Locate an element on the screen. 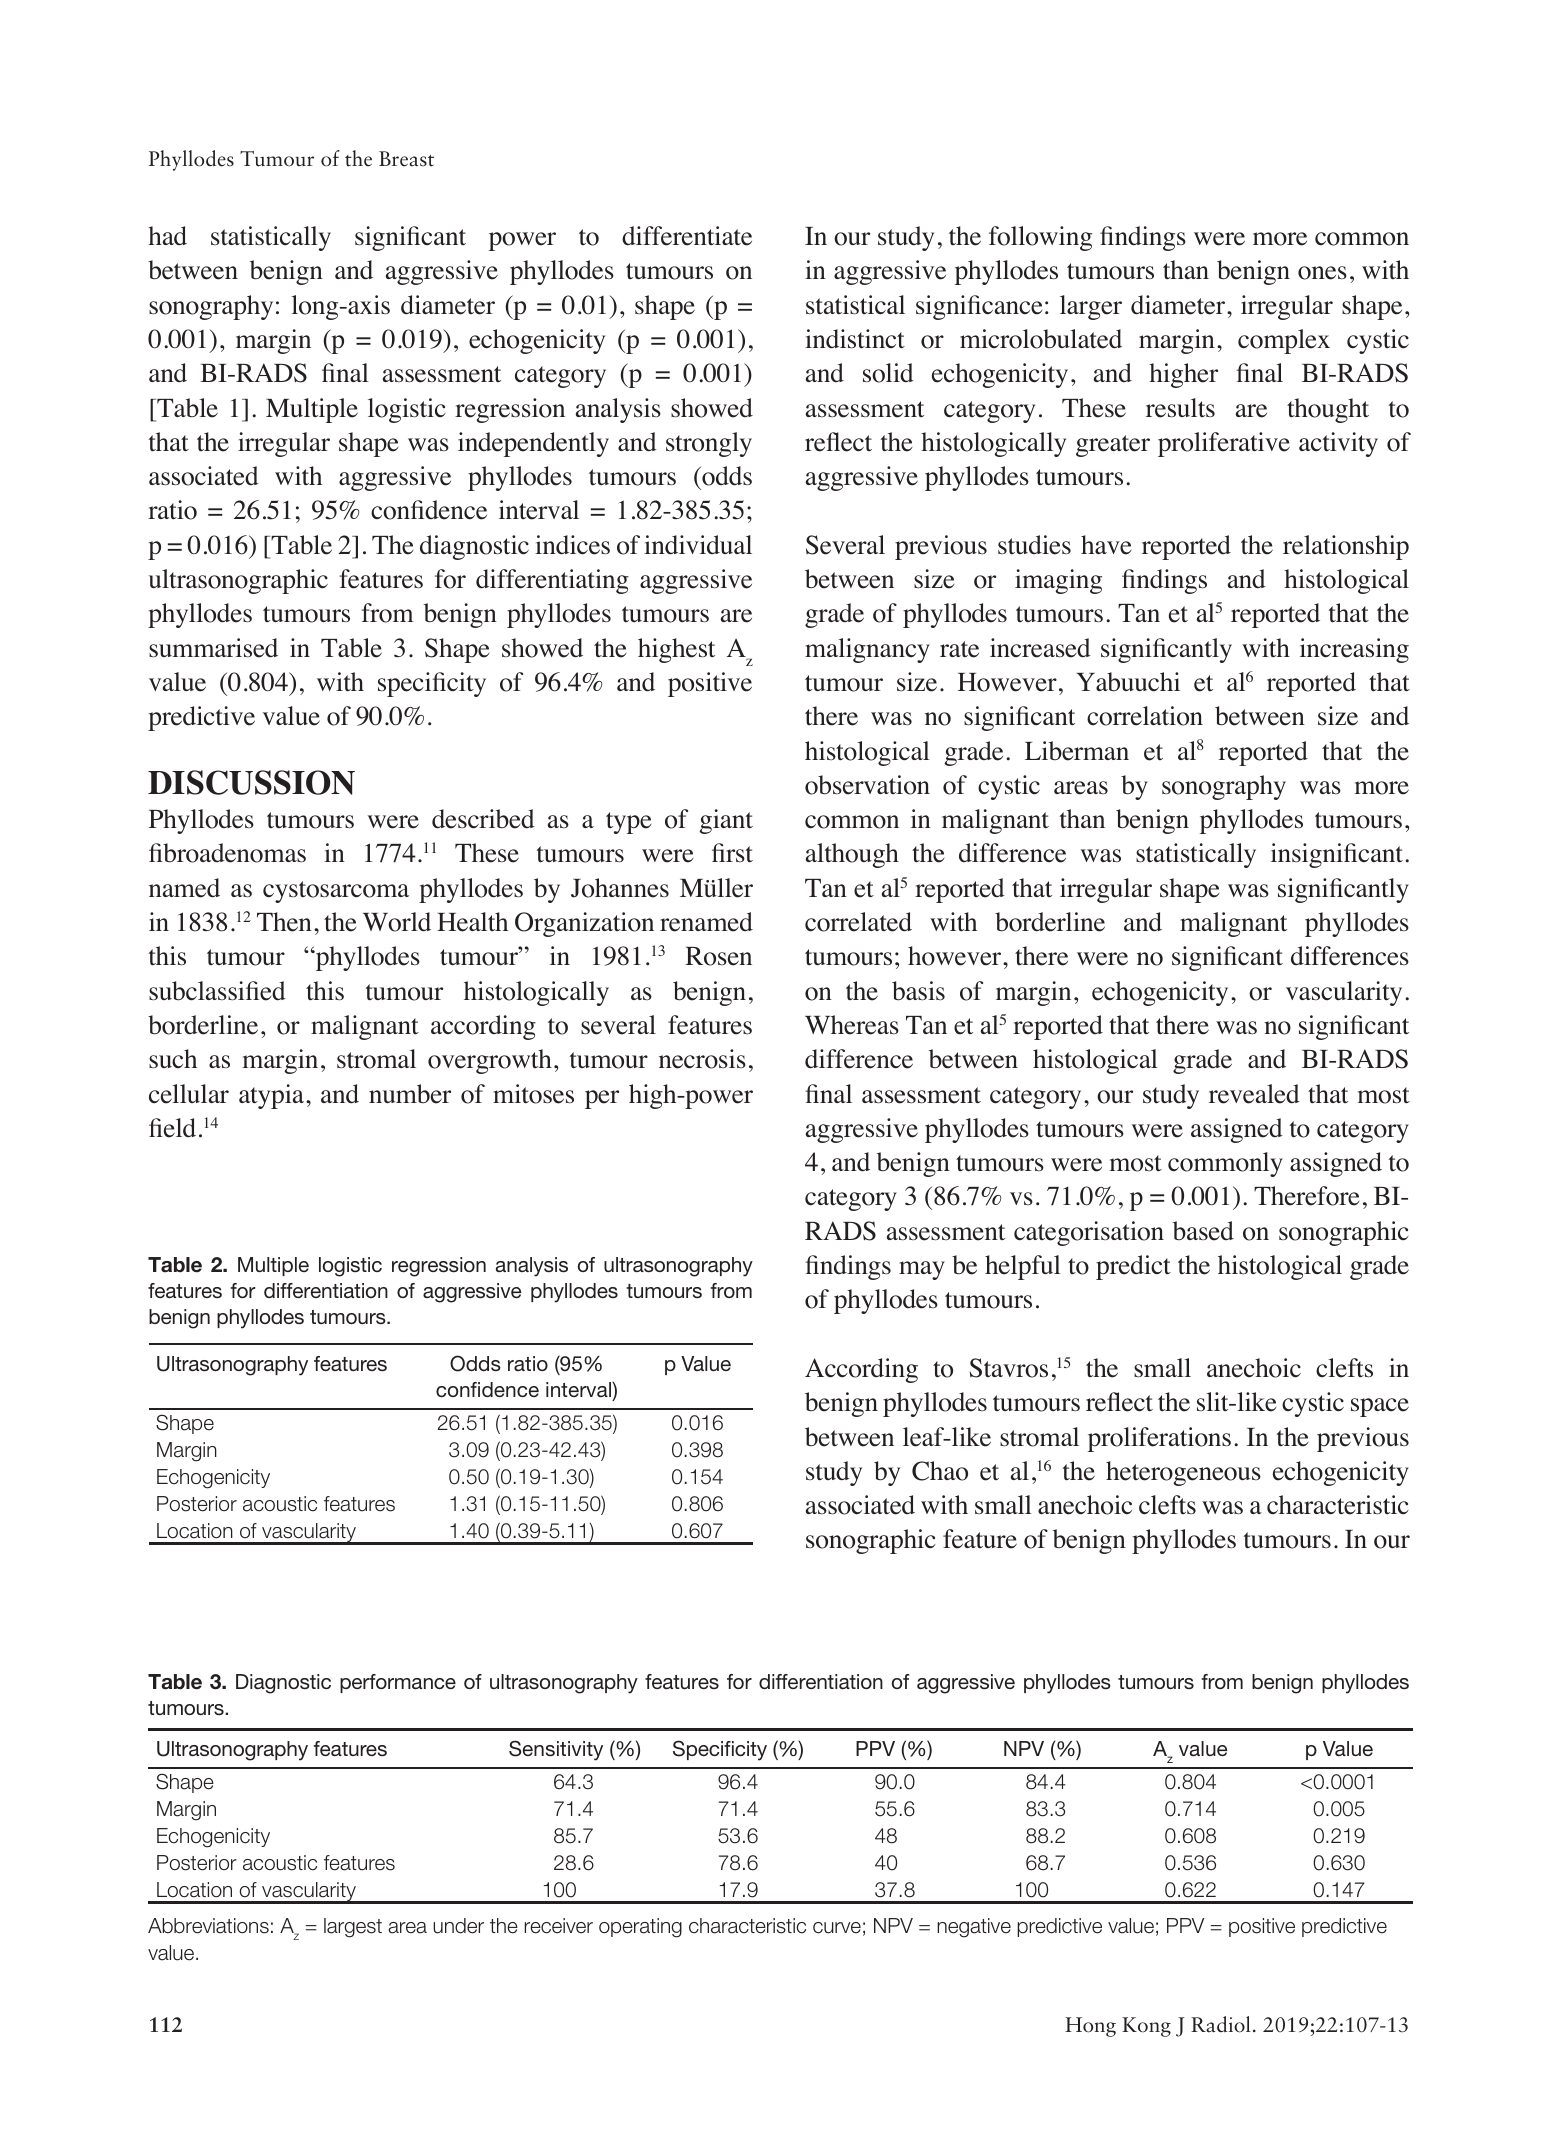 The image size is (1558, 2145). curve is located at coordinates (837, 1928).
